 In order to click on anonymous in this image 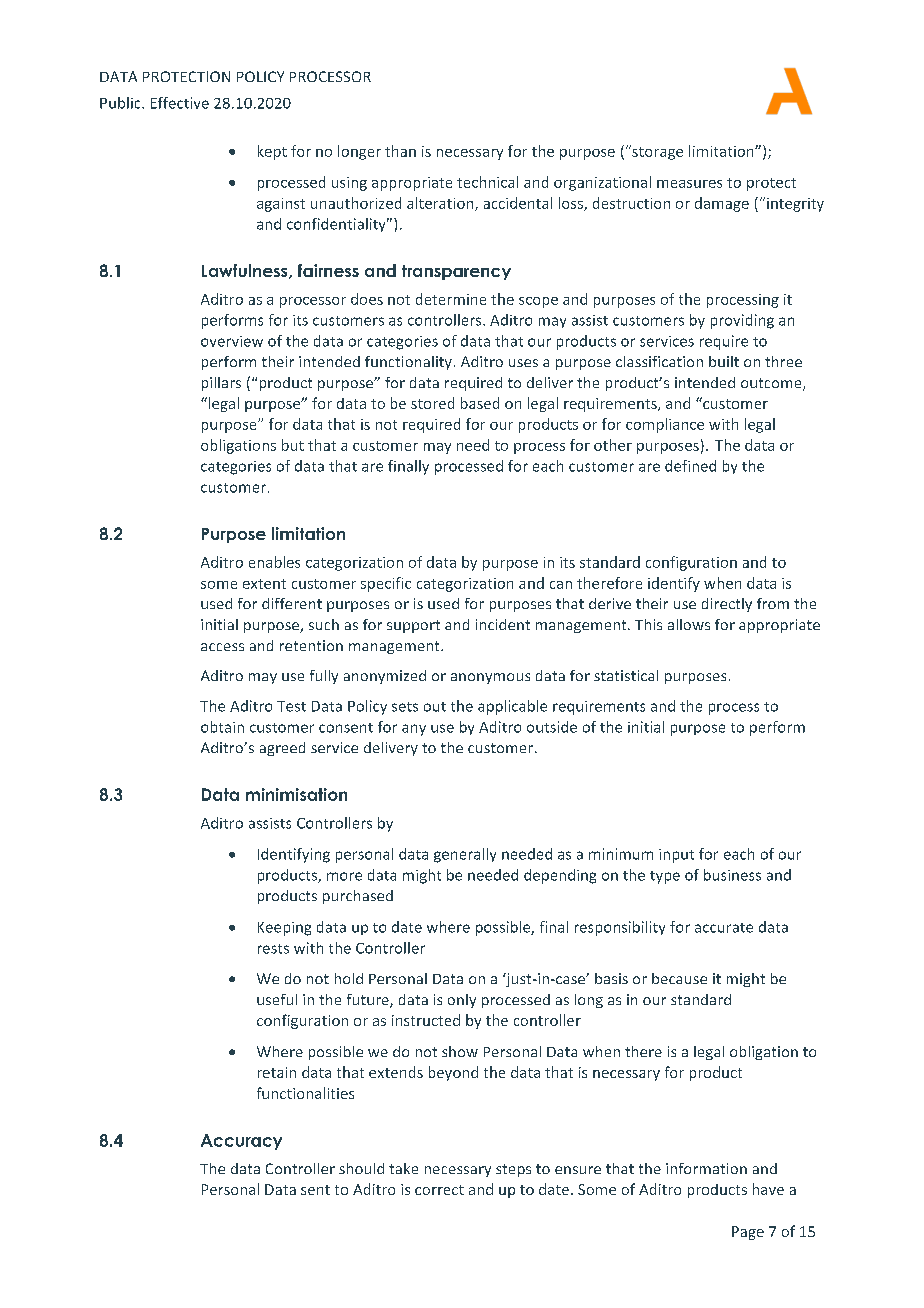, I will do `click(490, 678)`.
